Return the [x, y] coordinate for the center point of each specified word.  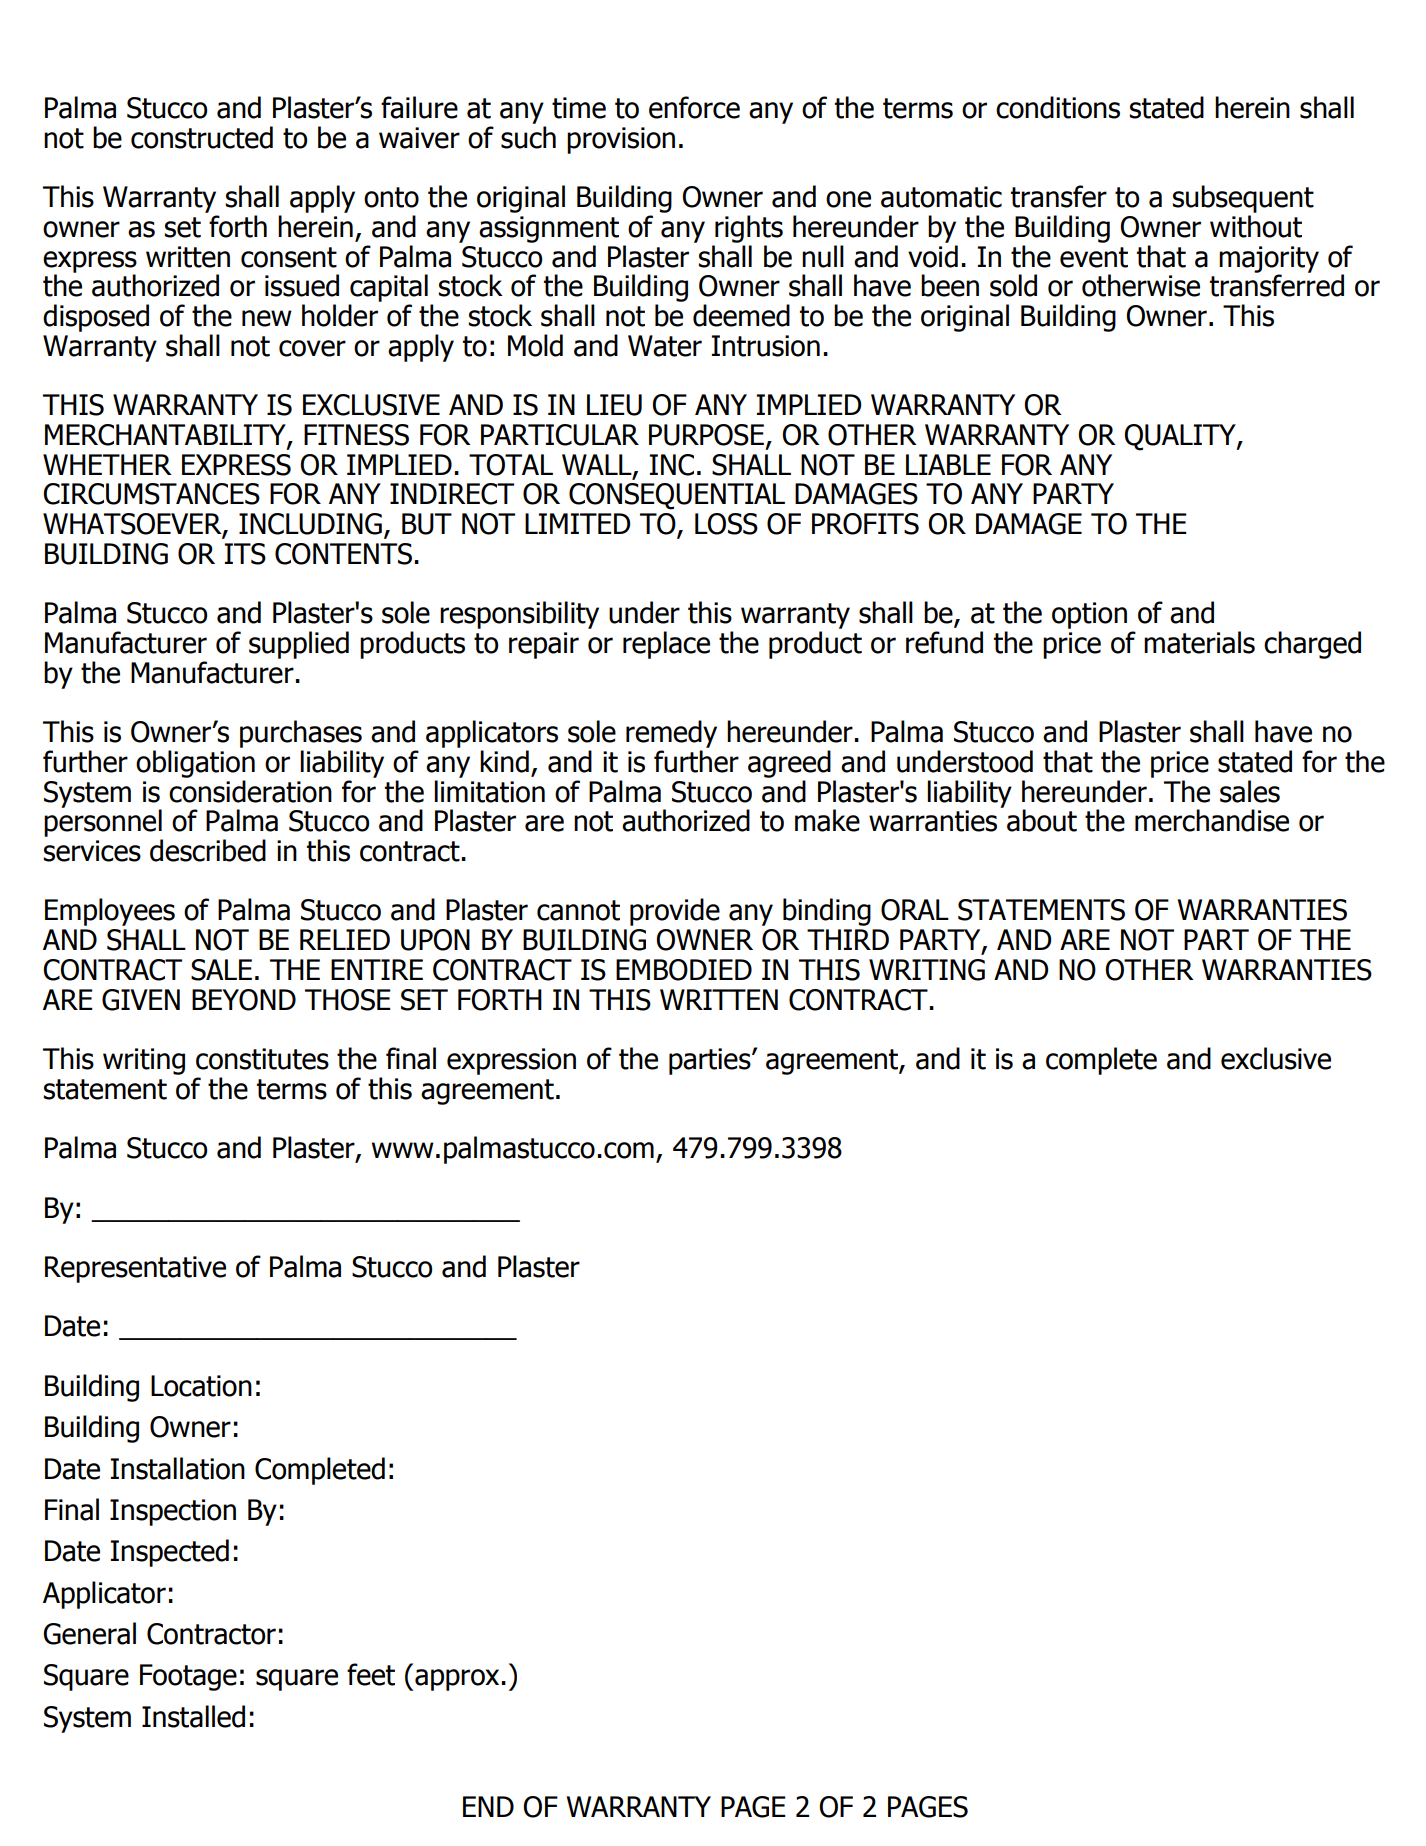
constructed [202, 137]
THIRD [848, 939]
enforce [694, 107]
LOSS [726, 524]
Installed [193, 1716]
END [488, 1806]
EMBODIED [684, 970]
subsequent [1243, 199]
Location [201, 1386]
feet [371, 1674]
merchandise [1212, 820]
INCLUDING [310, 524]
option [1089, 615]
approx [457, 1680]
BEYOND [244, 1000]
